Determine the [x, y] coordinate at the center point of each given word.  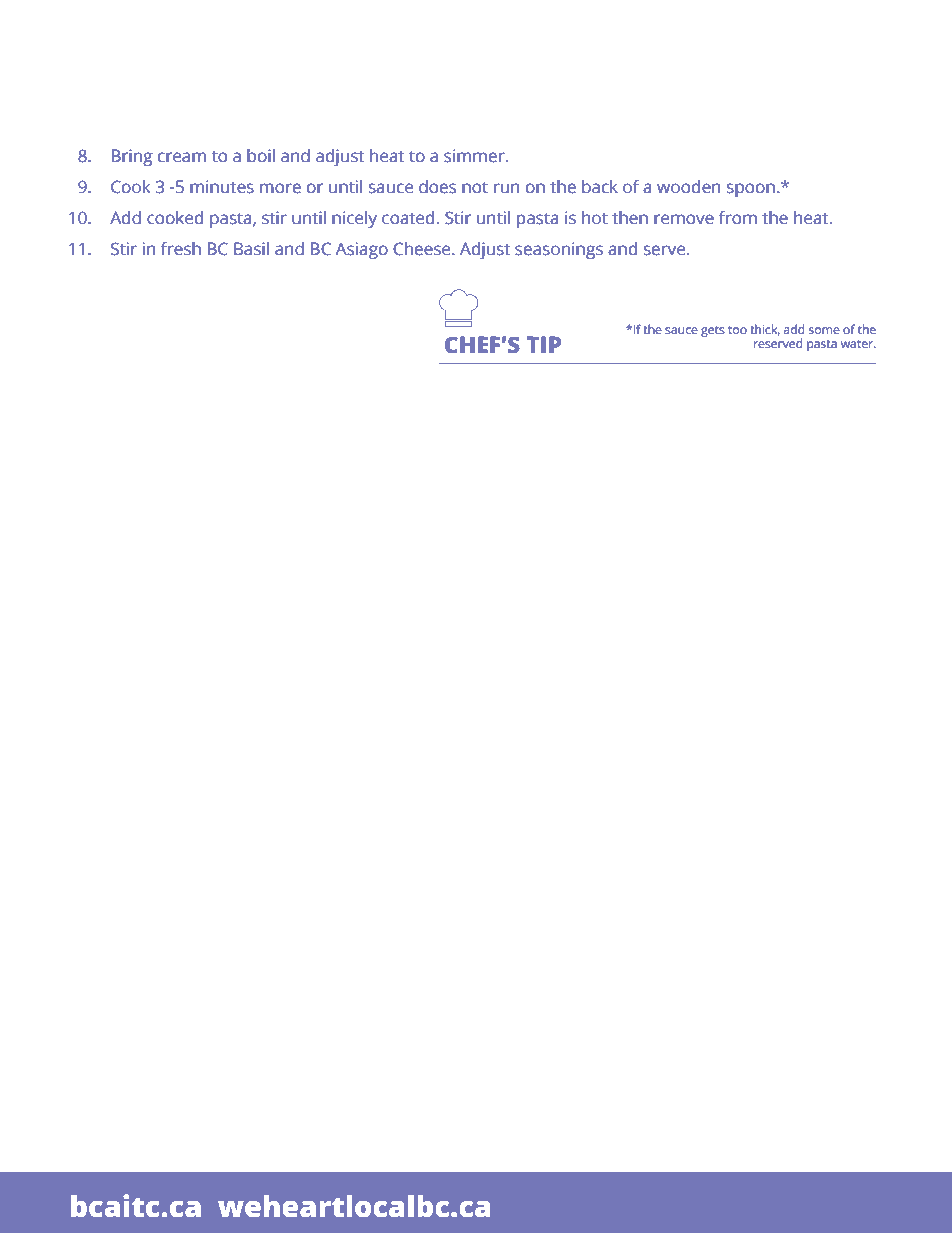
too [737, 330]
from [738, 218]
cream [182, 157]
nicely [354, 219]
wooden [689, 187]
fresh [181, 249]
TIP [544, 344]
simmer [475, 156]
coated [408, 218]
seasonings [559, 250]
